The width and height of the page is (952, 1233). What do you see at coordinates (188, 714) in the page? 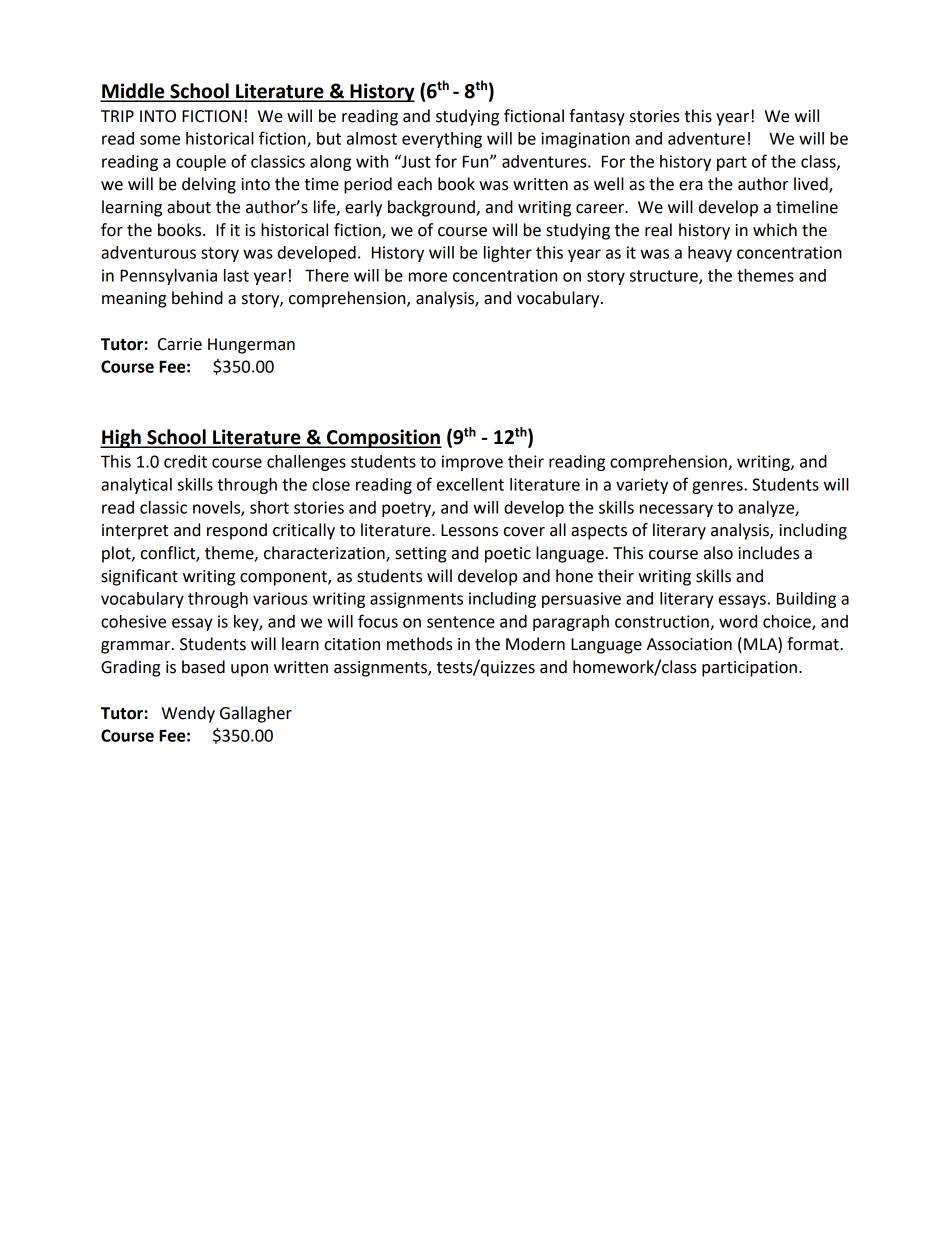
I see `Wendy` at bounding box center [188, 714].
